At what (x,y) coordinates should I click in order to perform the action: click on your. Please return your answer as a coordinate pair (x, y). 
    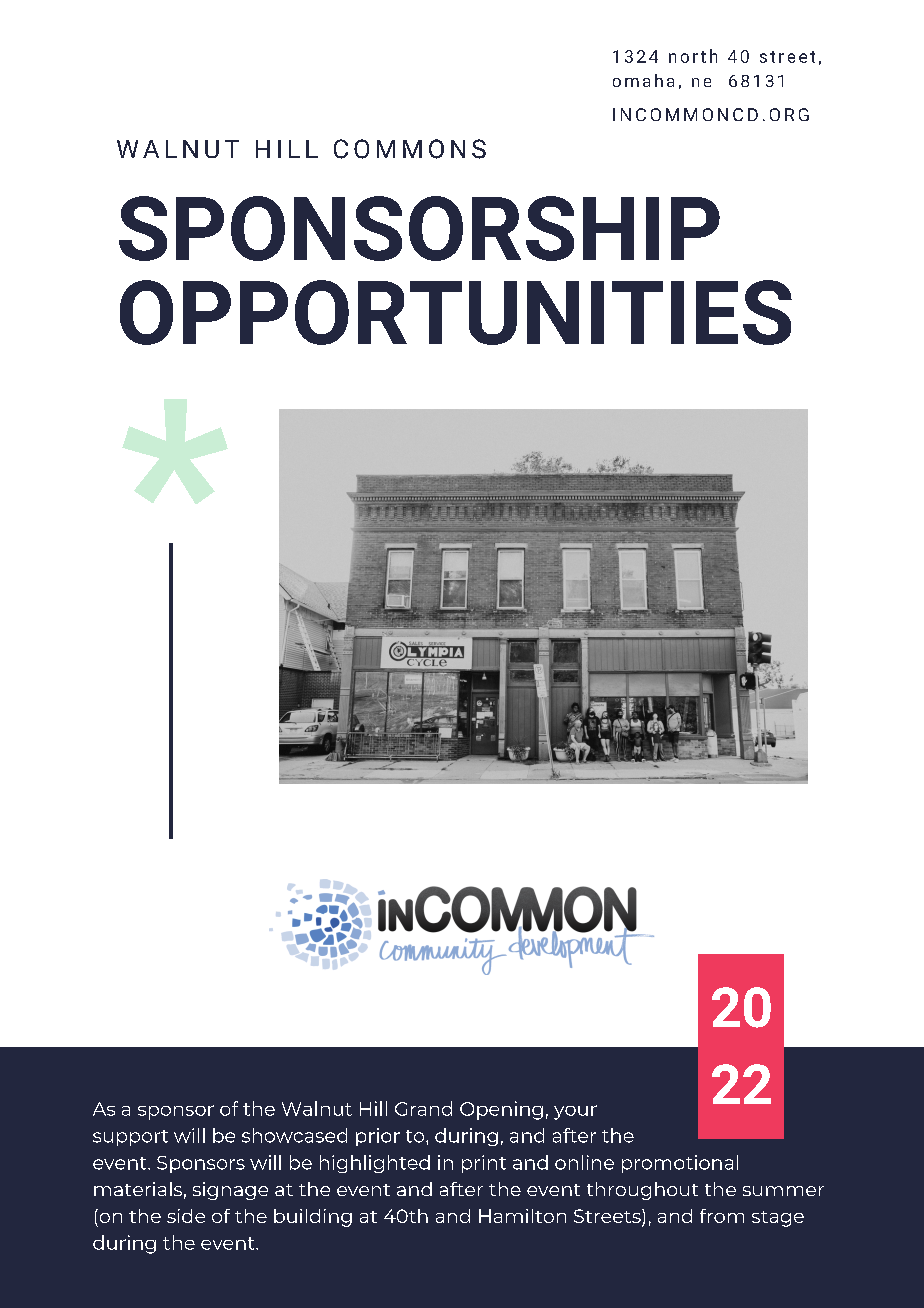
    Looking at the image, I should click on (575, 1112).
